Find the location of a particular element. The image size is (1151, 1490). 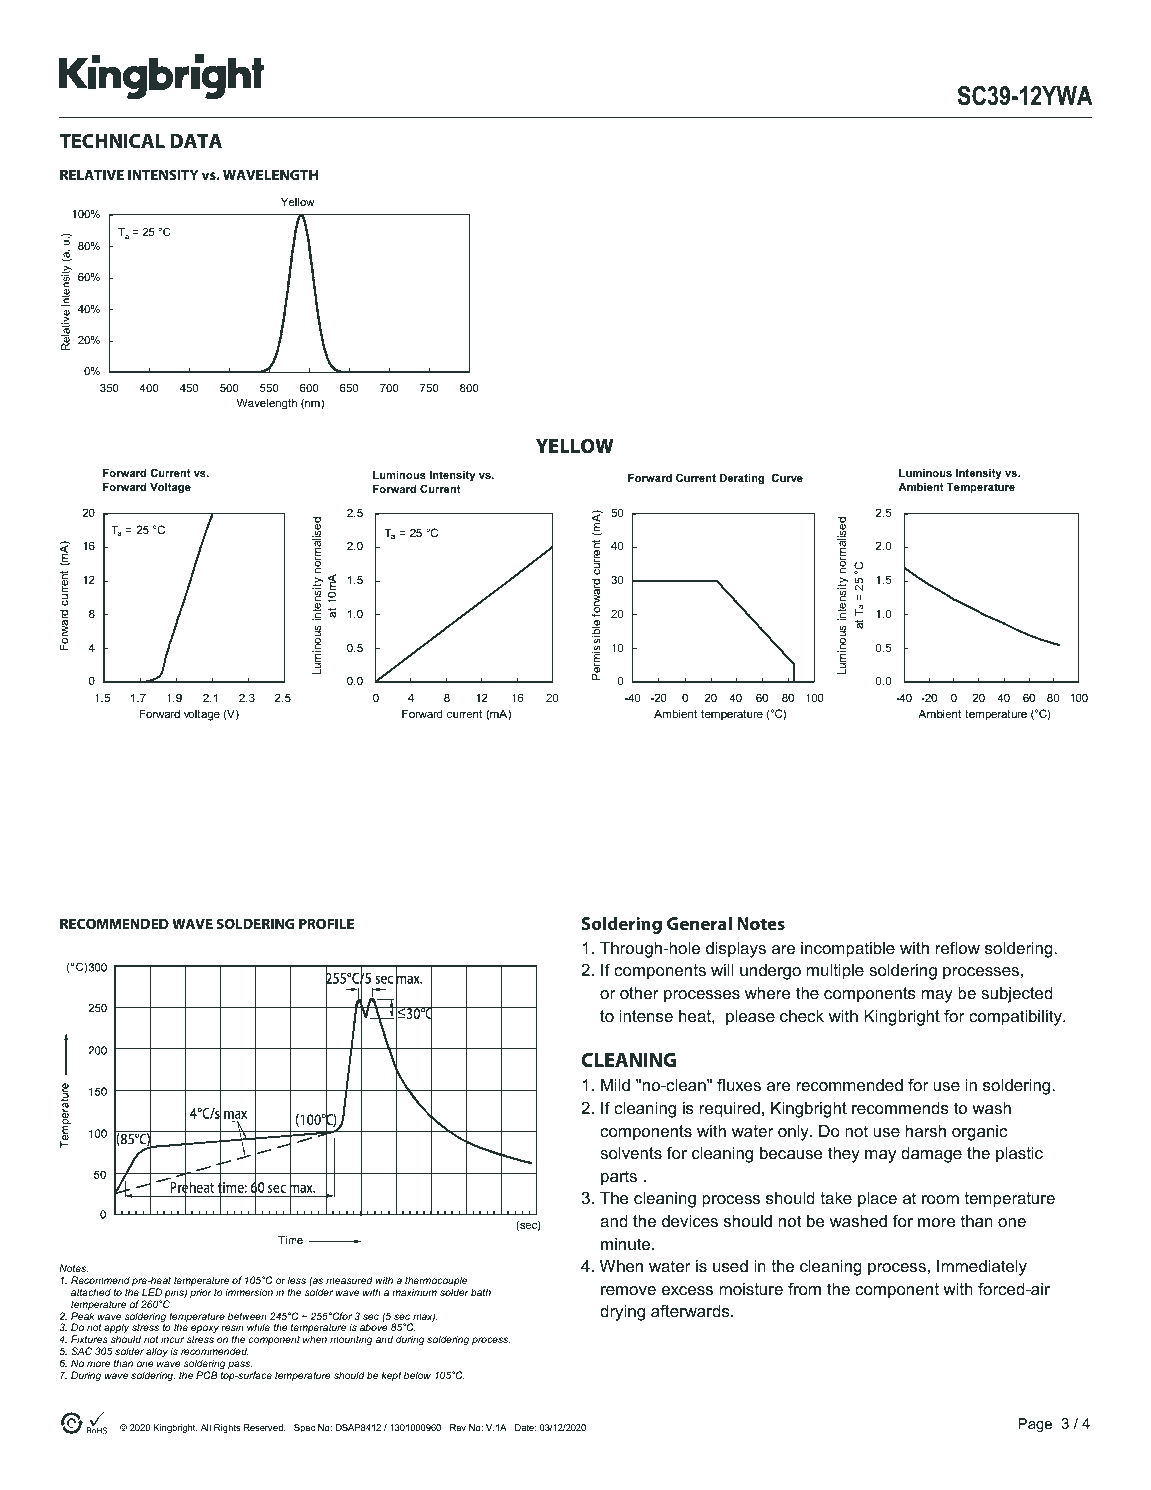

other is located at coordinates (639, 993).
